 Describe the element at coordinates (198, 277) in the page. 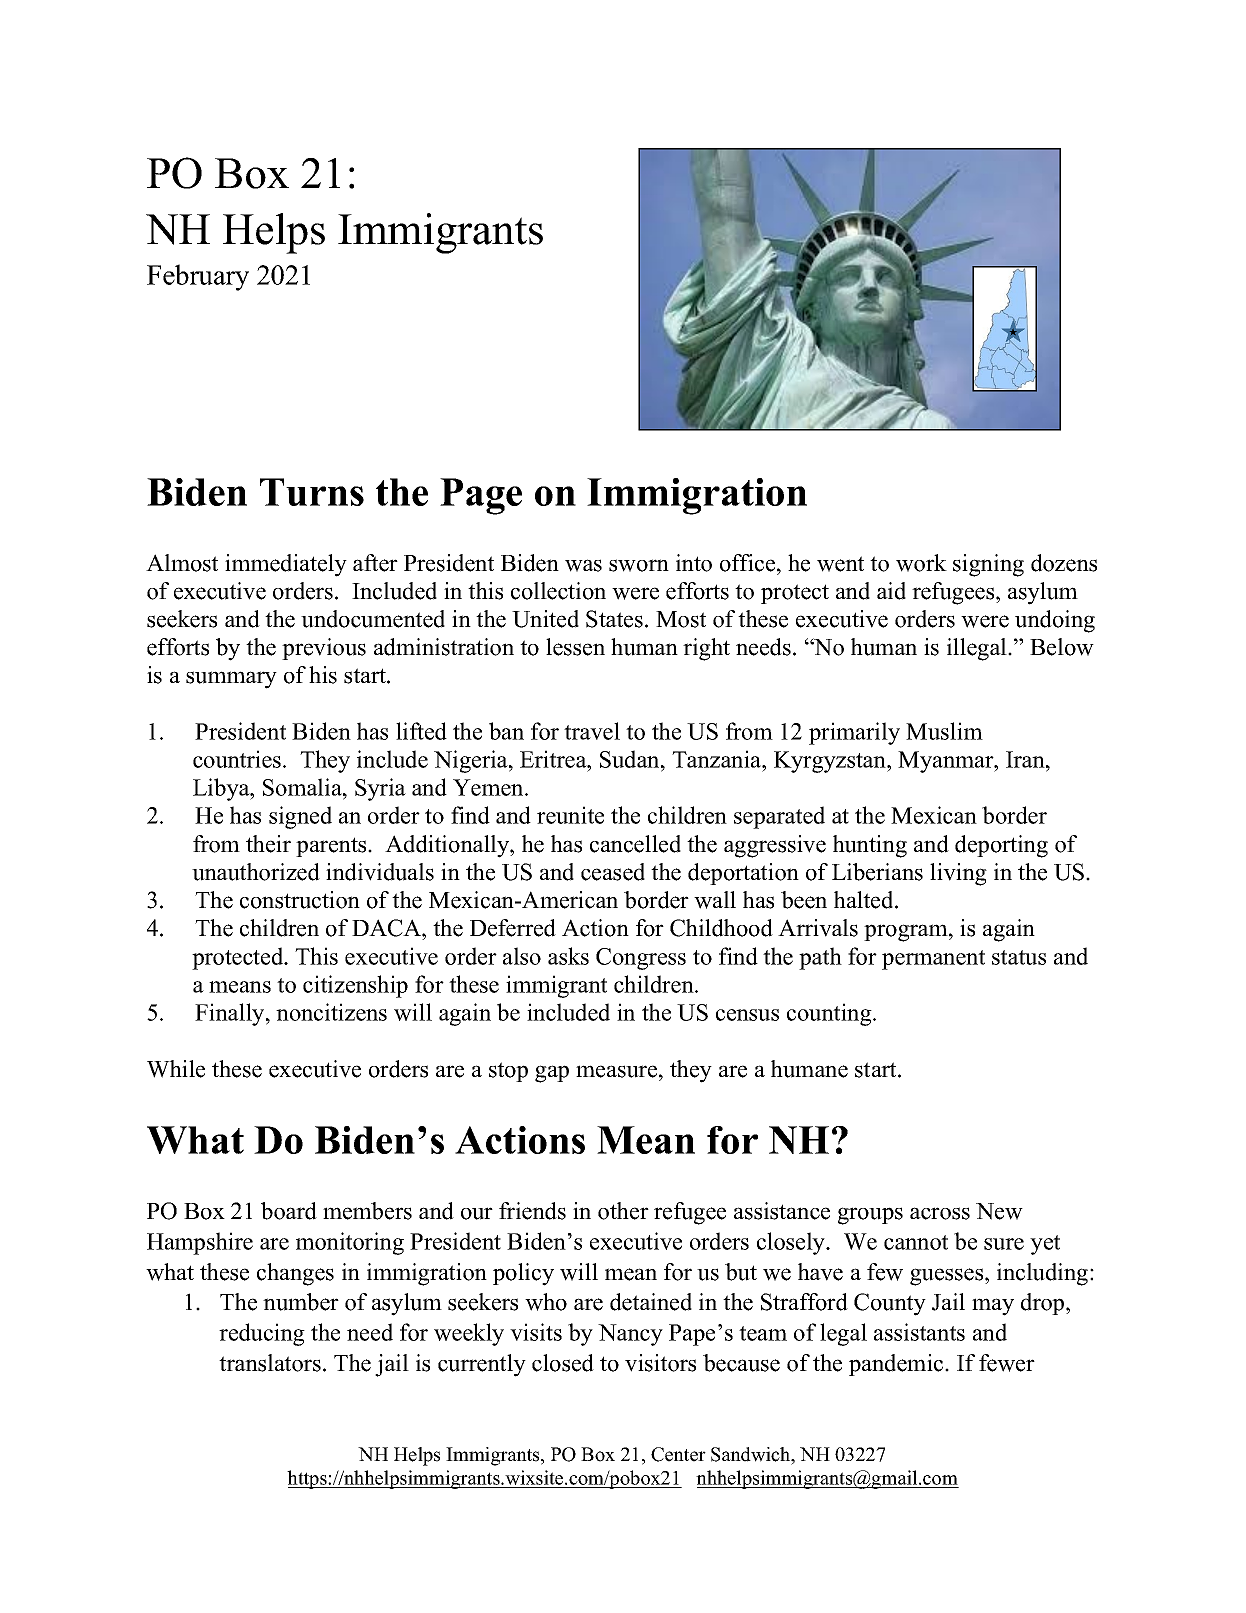

I see `February` at that location.
